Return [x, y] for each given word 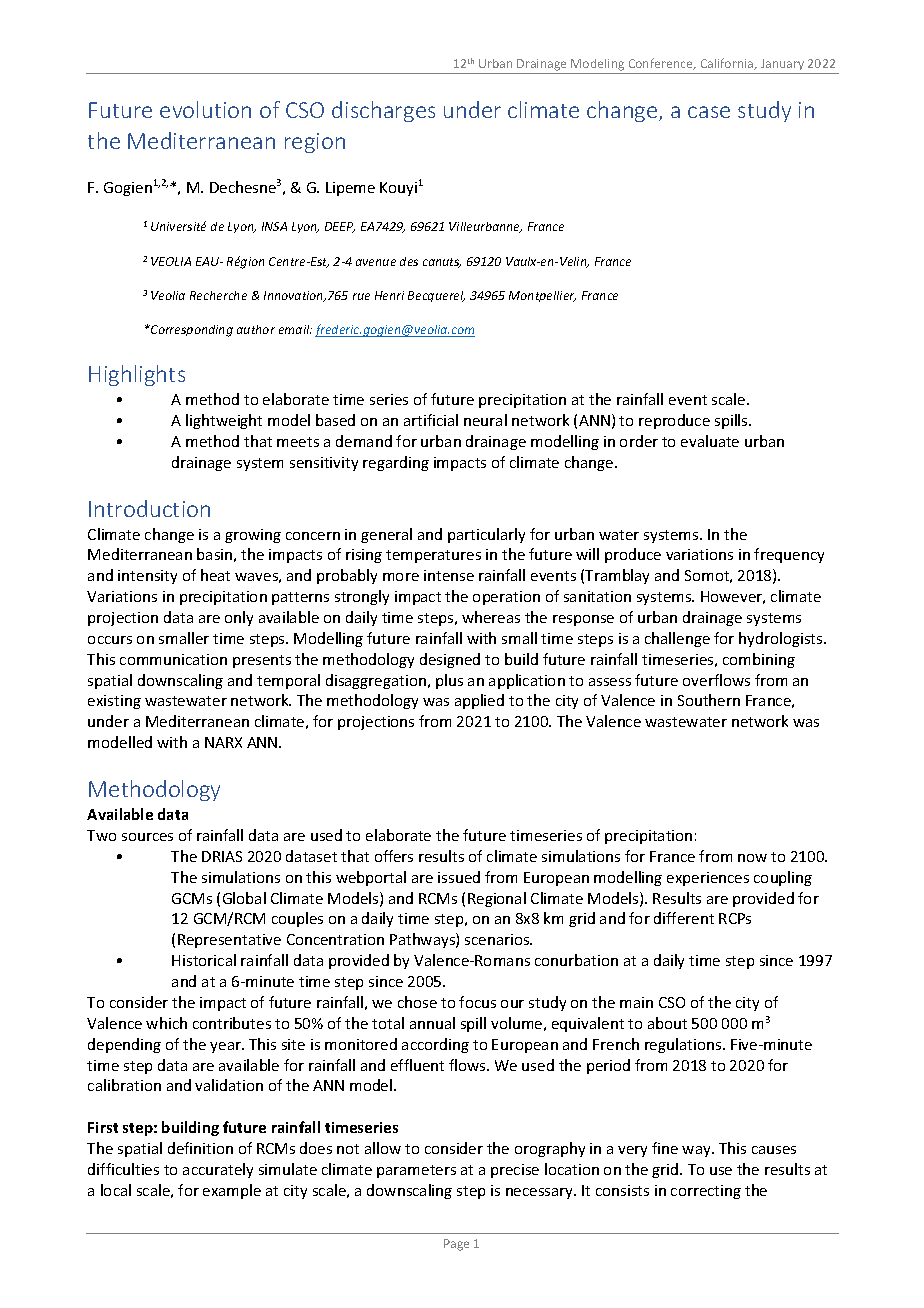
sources [147, 837]
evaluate [710, 441]
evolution [205, 109]
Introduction [149, 508]
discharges [383, 111]
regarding [396, 463]
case [709, 112]
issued [459, 877]
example [232, 1191]
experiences [708, 879]
